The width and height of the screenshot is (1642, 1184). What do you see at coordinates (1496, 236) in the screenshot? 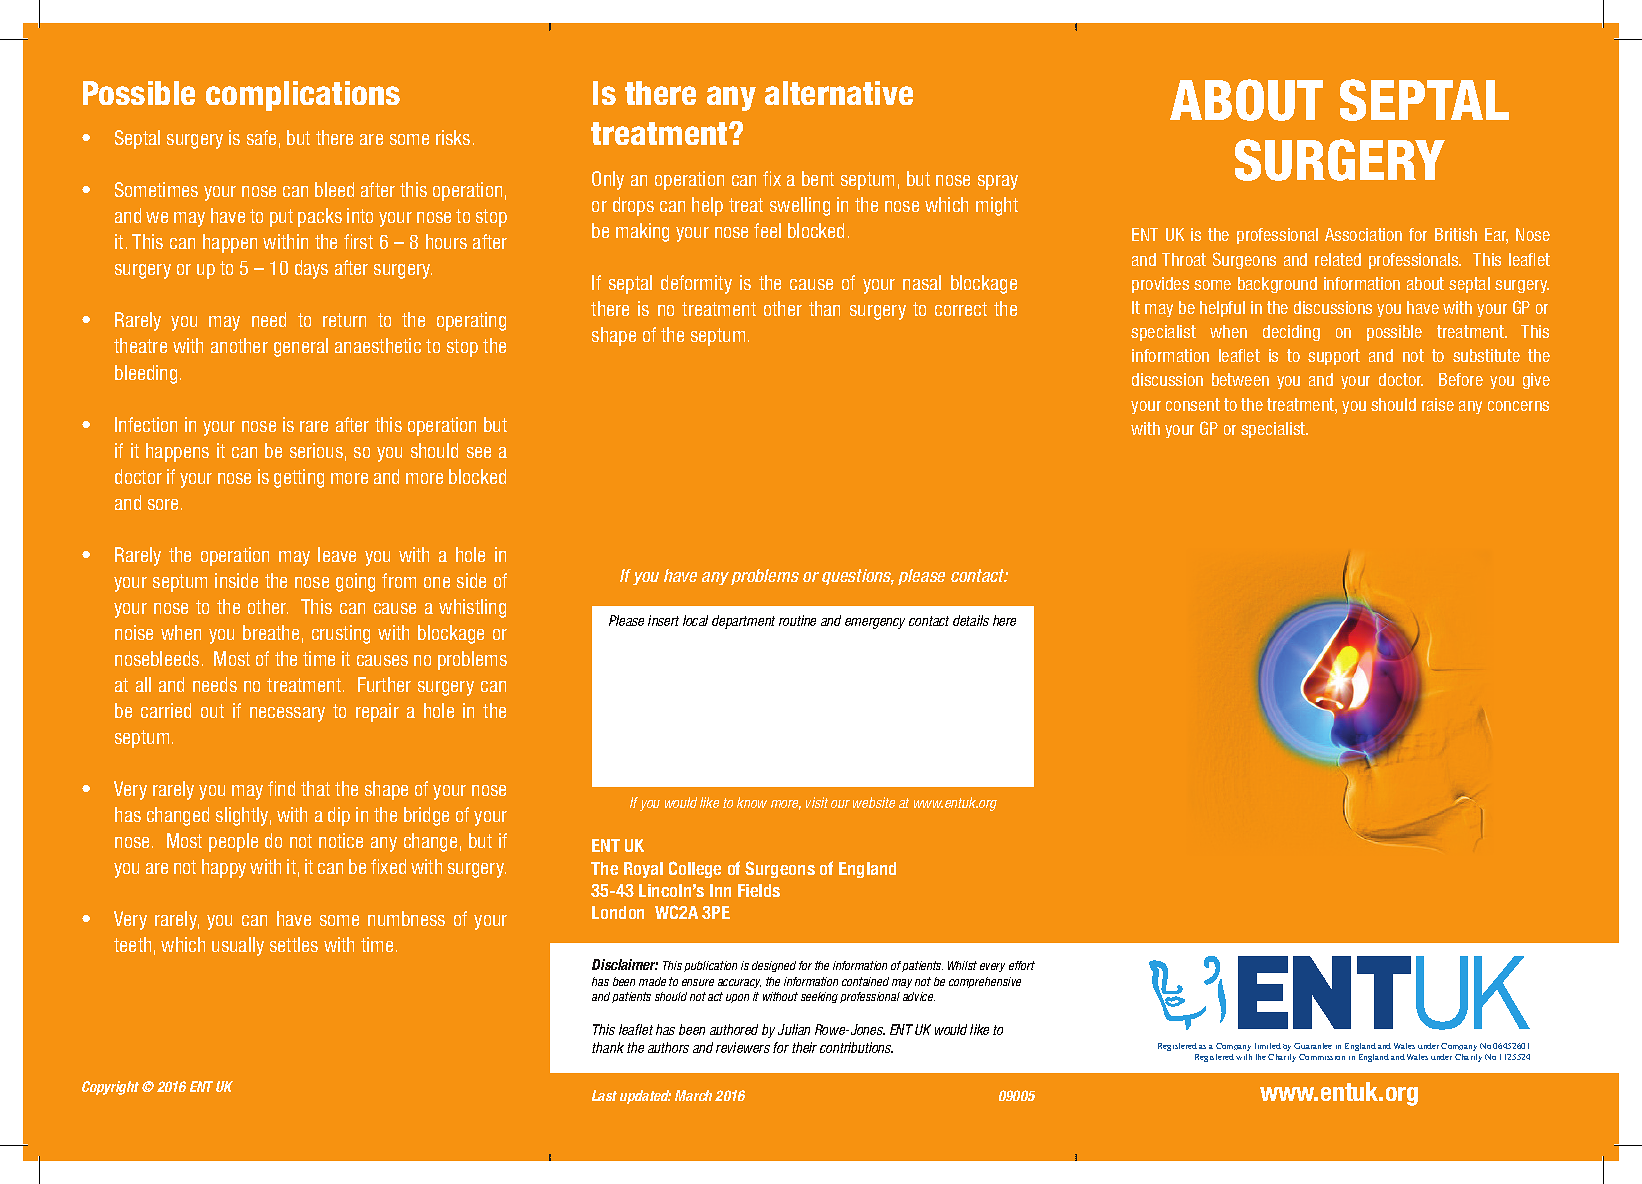
I see `Ear` at bounding box center [1496, 236].
